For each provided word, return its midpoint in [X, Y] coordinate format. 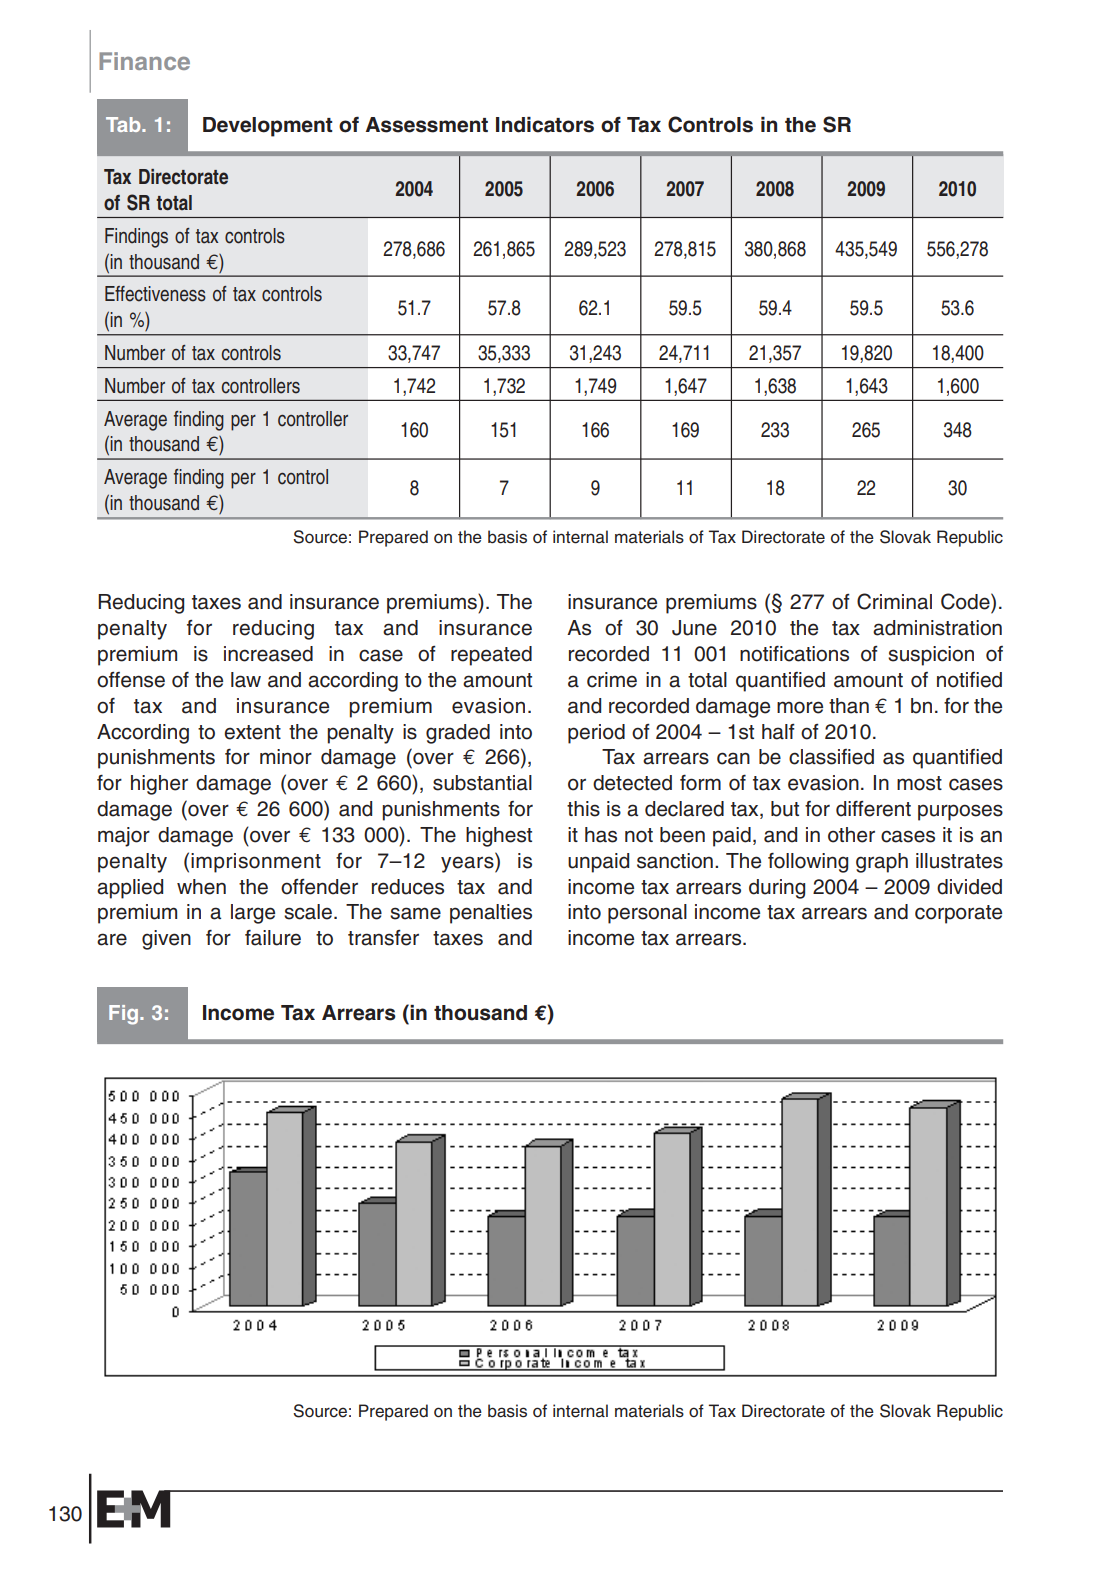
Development [268, 127]
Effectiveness [155, 294]
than [849, 706]
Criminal [894, 601]
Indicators [545, 125]
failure [273, 938]
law [246, 680]
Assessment [427, 125]
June [694, 628]
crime [612, 680]
